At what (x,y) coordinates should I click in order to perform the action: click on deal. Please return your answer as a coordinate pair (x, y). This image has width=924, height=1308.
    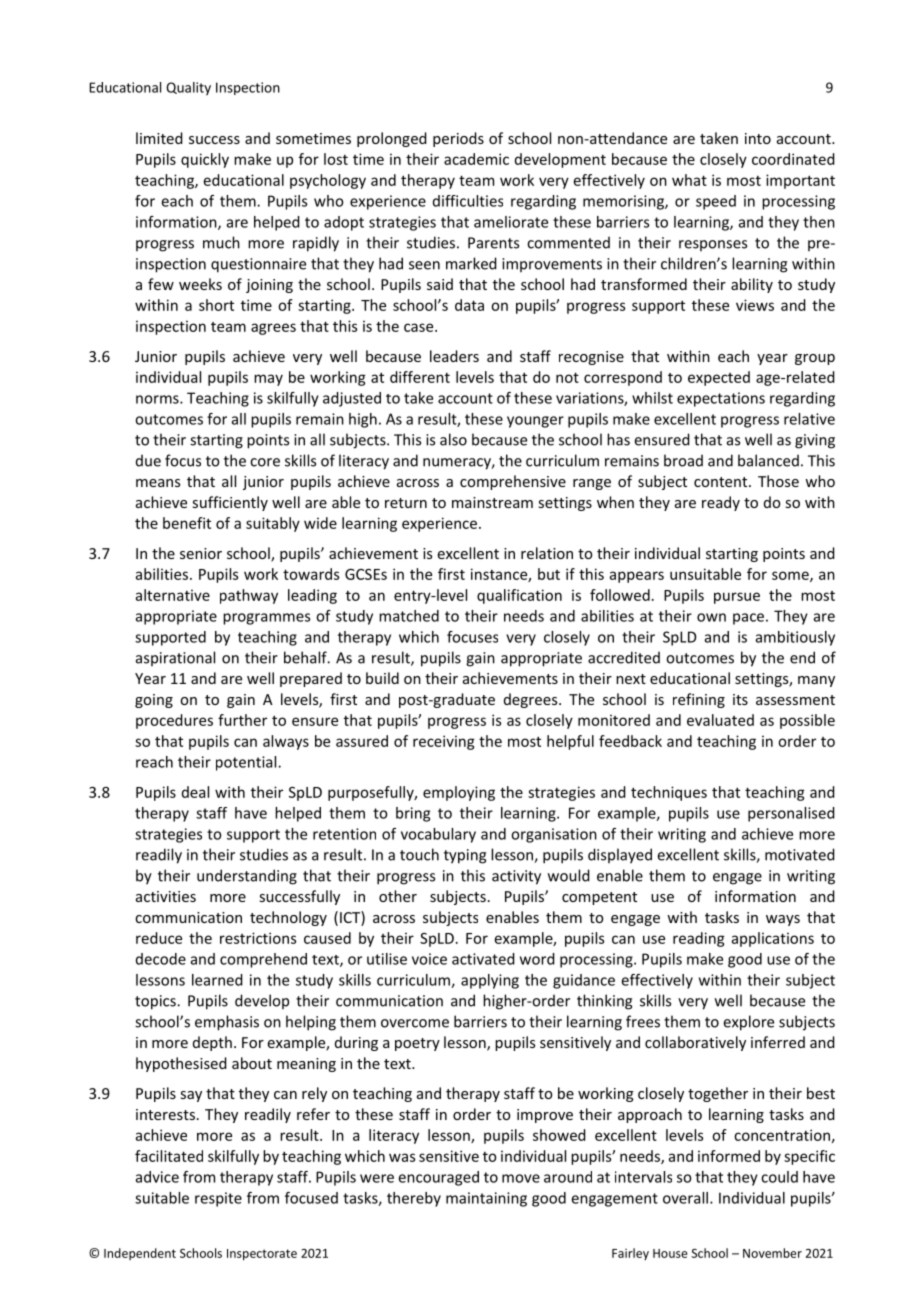
    Looking at the image, I should click on (195, 792).
